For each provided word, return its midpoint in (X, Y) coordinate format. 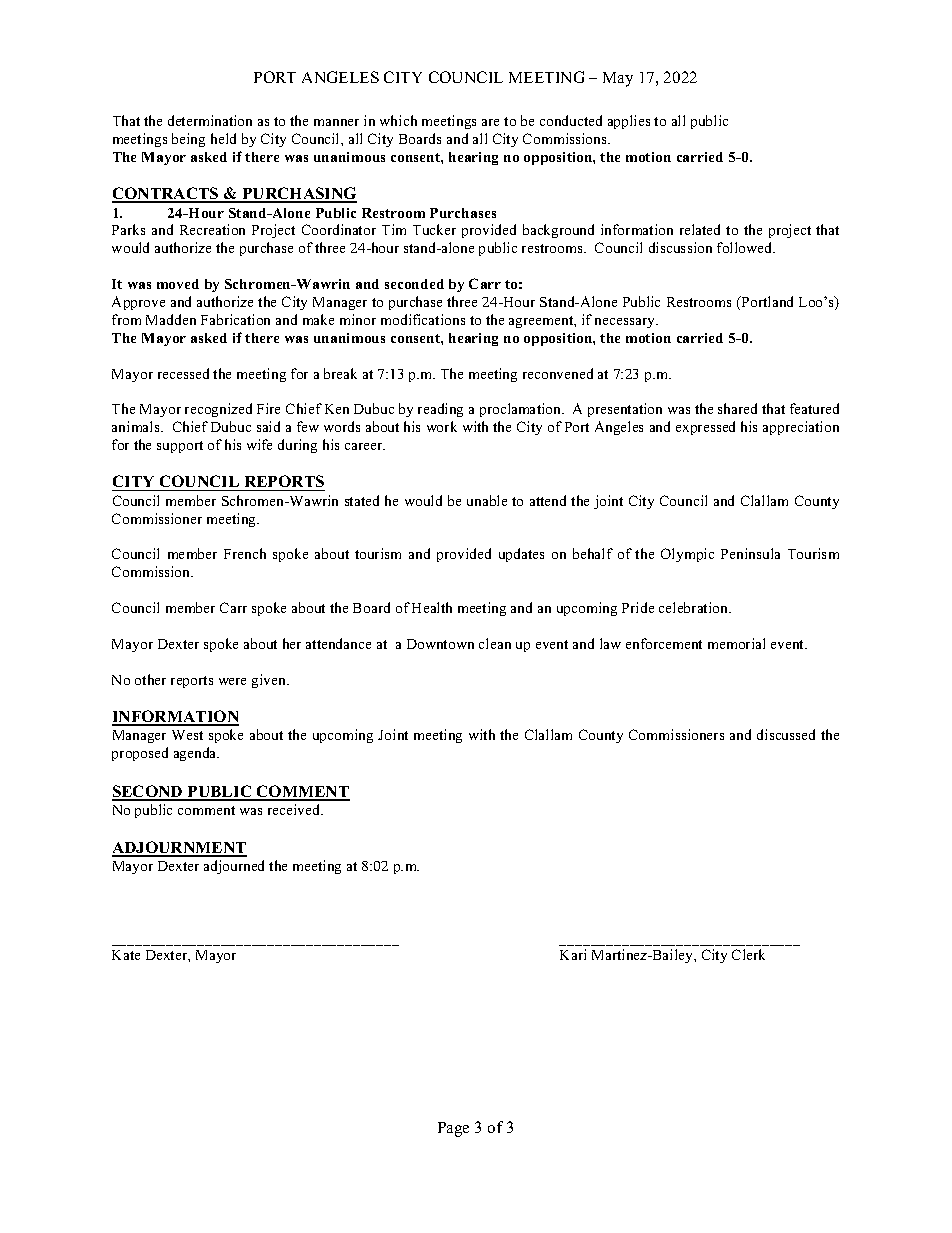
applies (629, 122)
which (398, 120)
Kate (126, 955)
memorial (736, 643)
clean (495, 643)
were (232, 681)
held (223, 138)
